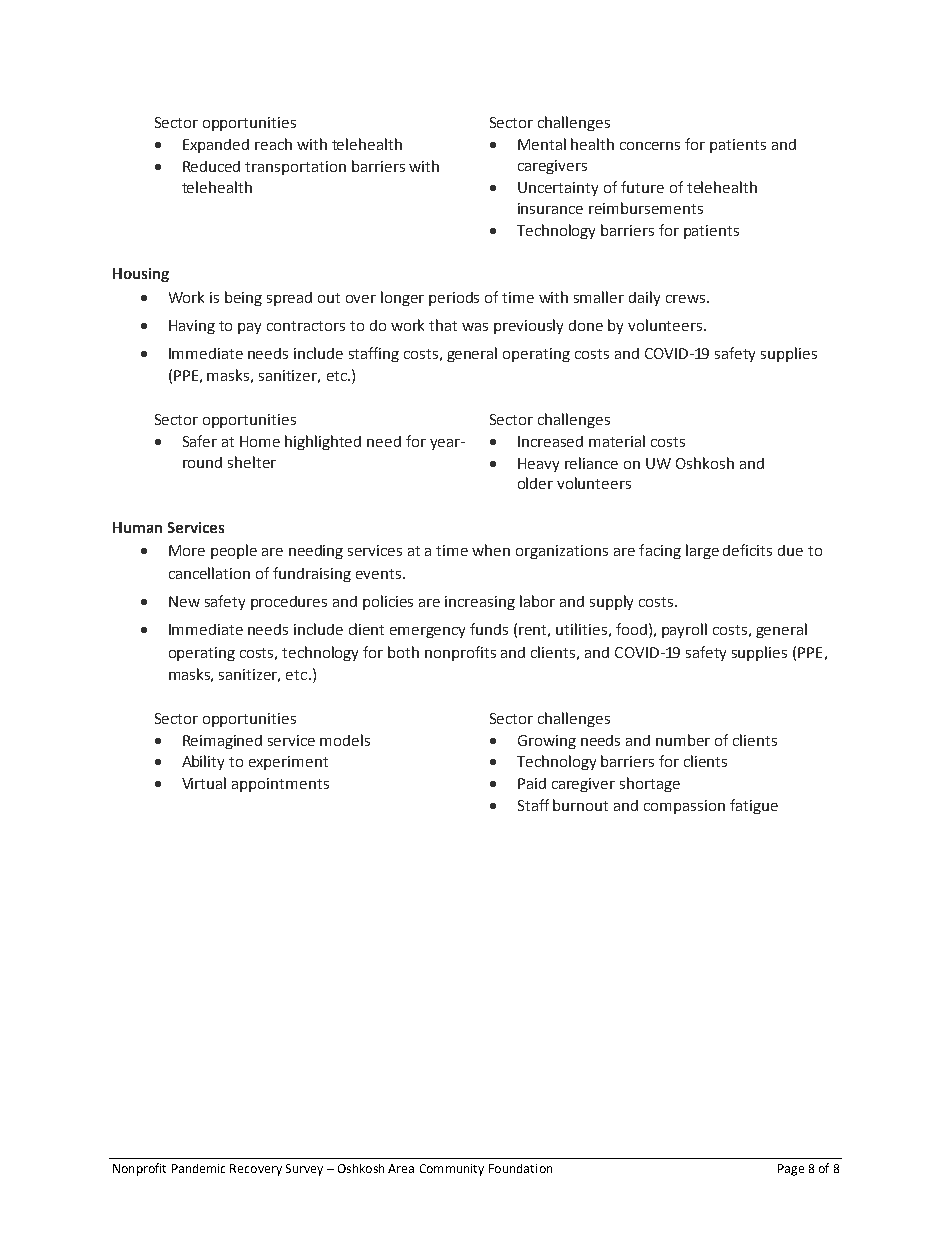  I want to click on Mental, so click(542, 144).
